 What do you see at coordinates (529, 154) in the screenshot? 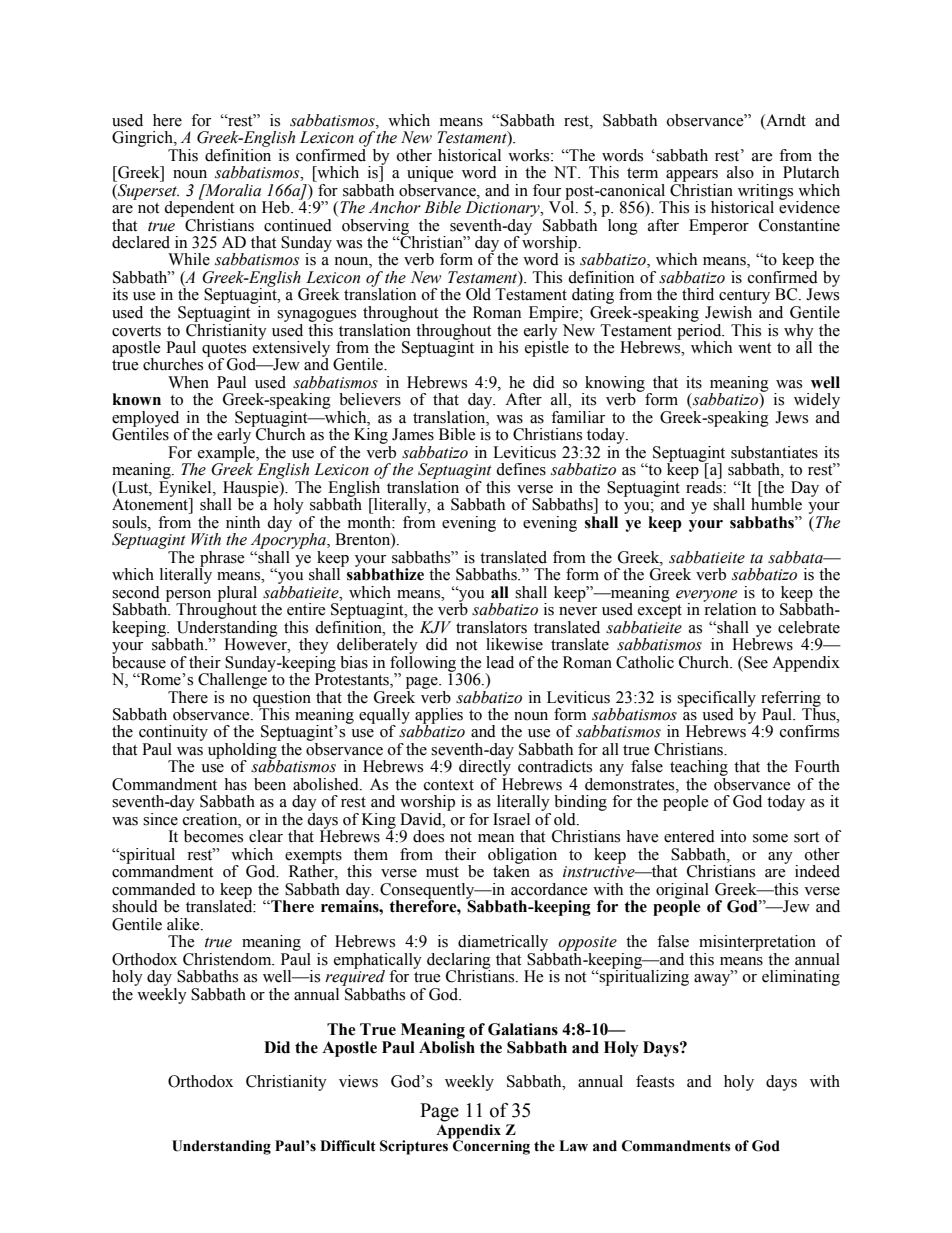
I see `works` at bounding box center [529, 154].
